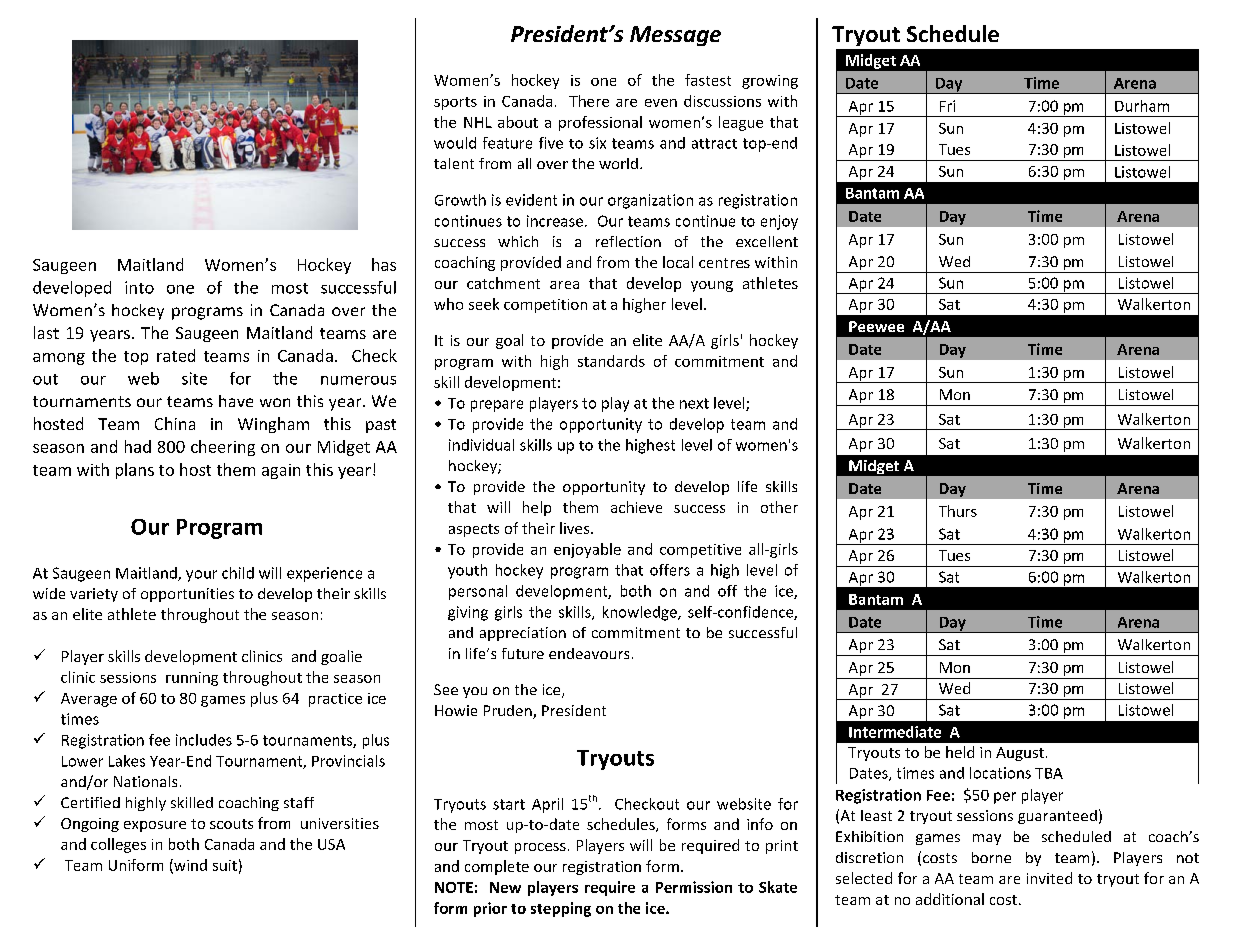 The width and height of the image is (1233, 952). I want to click on wind, so click(189, 866).
